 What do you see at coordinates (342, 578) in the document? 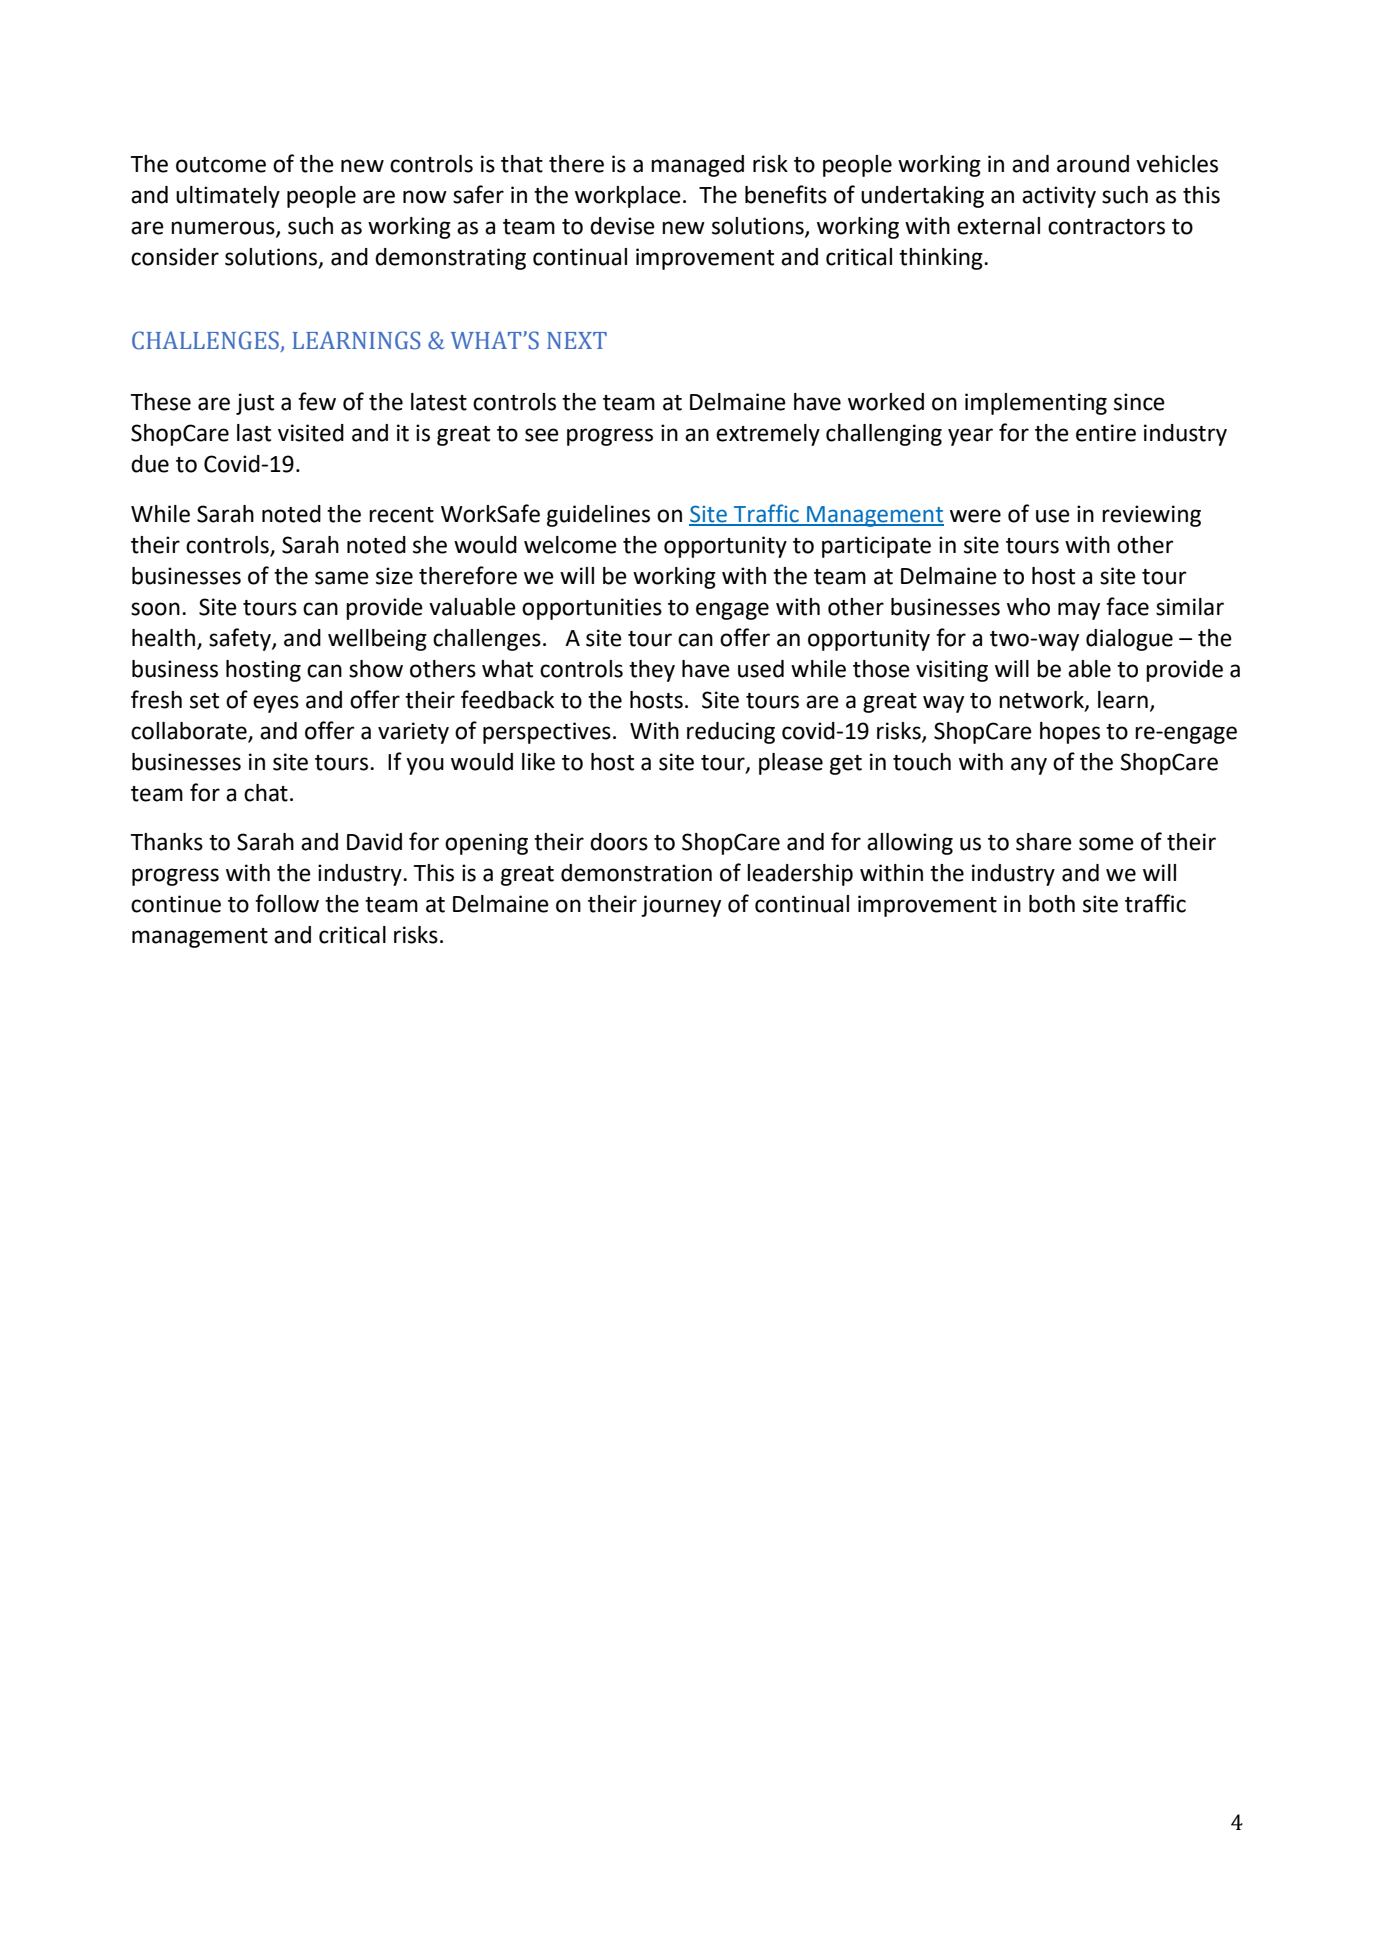
I see `same` at bounding box center [342, 578].
